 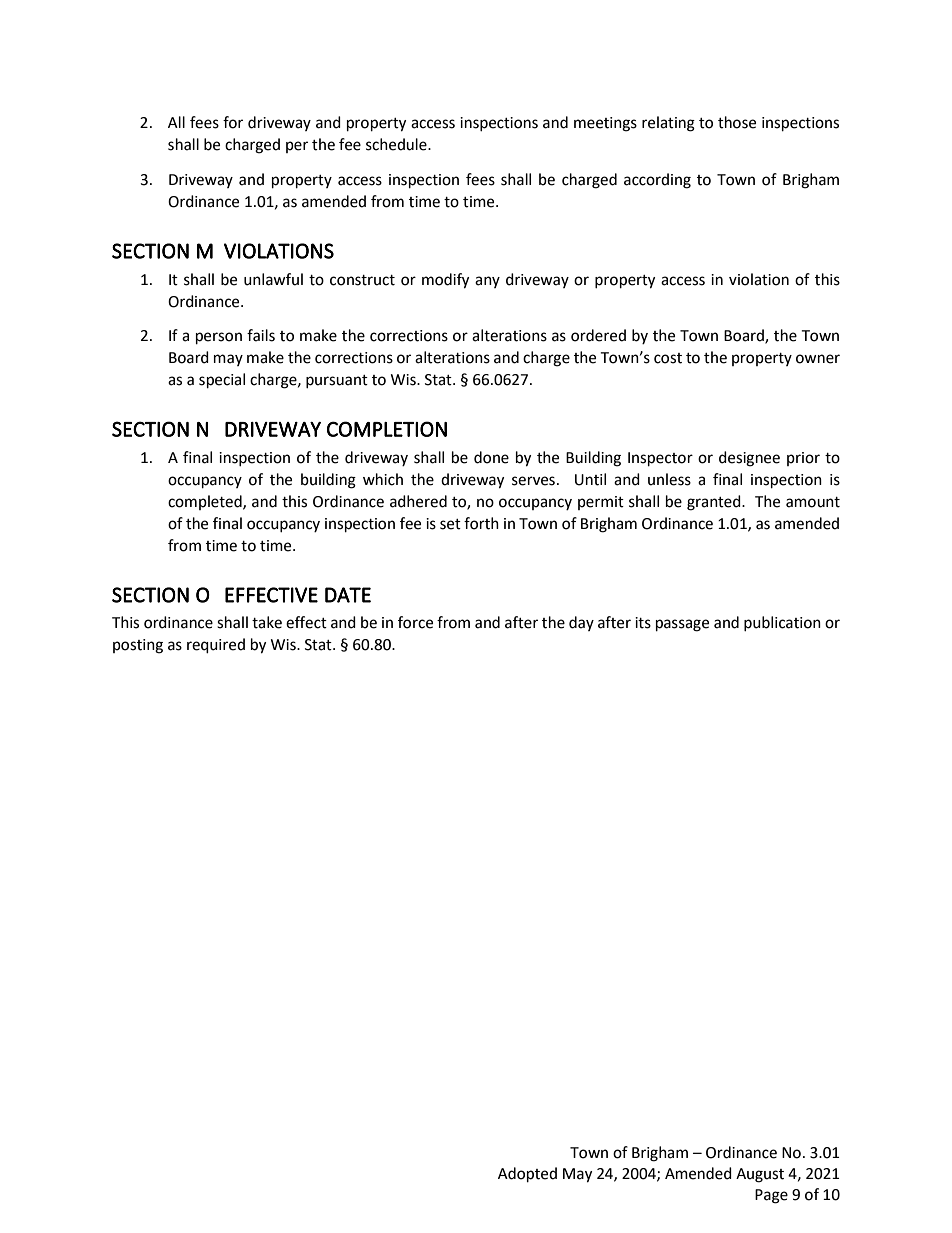 I want to click on unlawful, so click(x=273, y=279).
